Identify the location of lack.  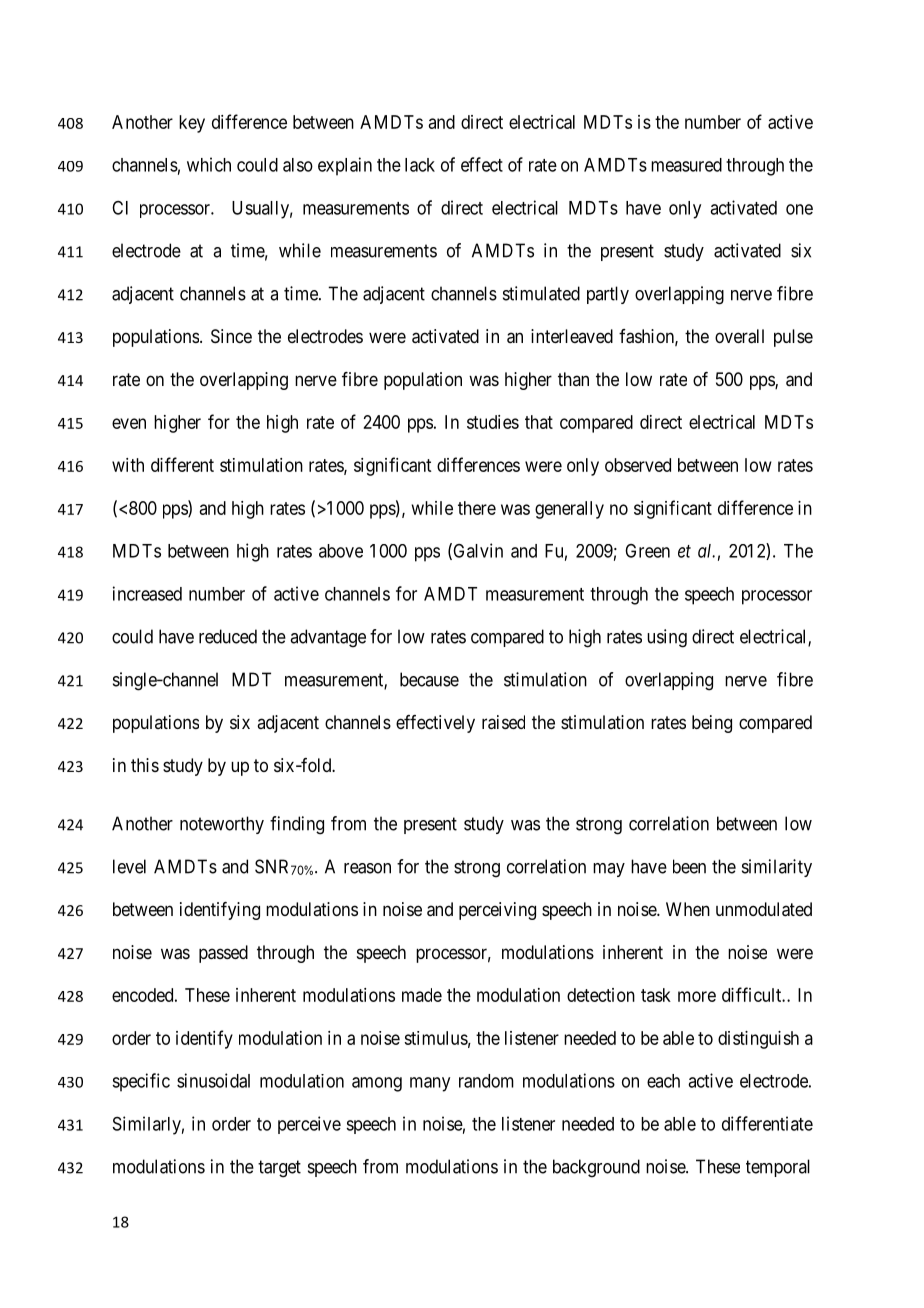
(420, 165).
